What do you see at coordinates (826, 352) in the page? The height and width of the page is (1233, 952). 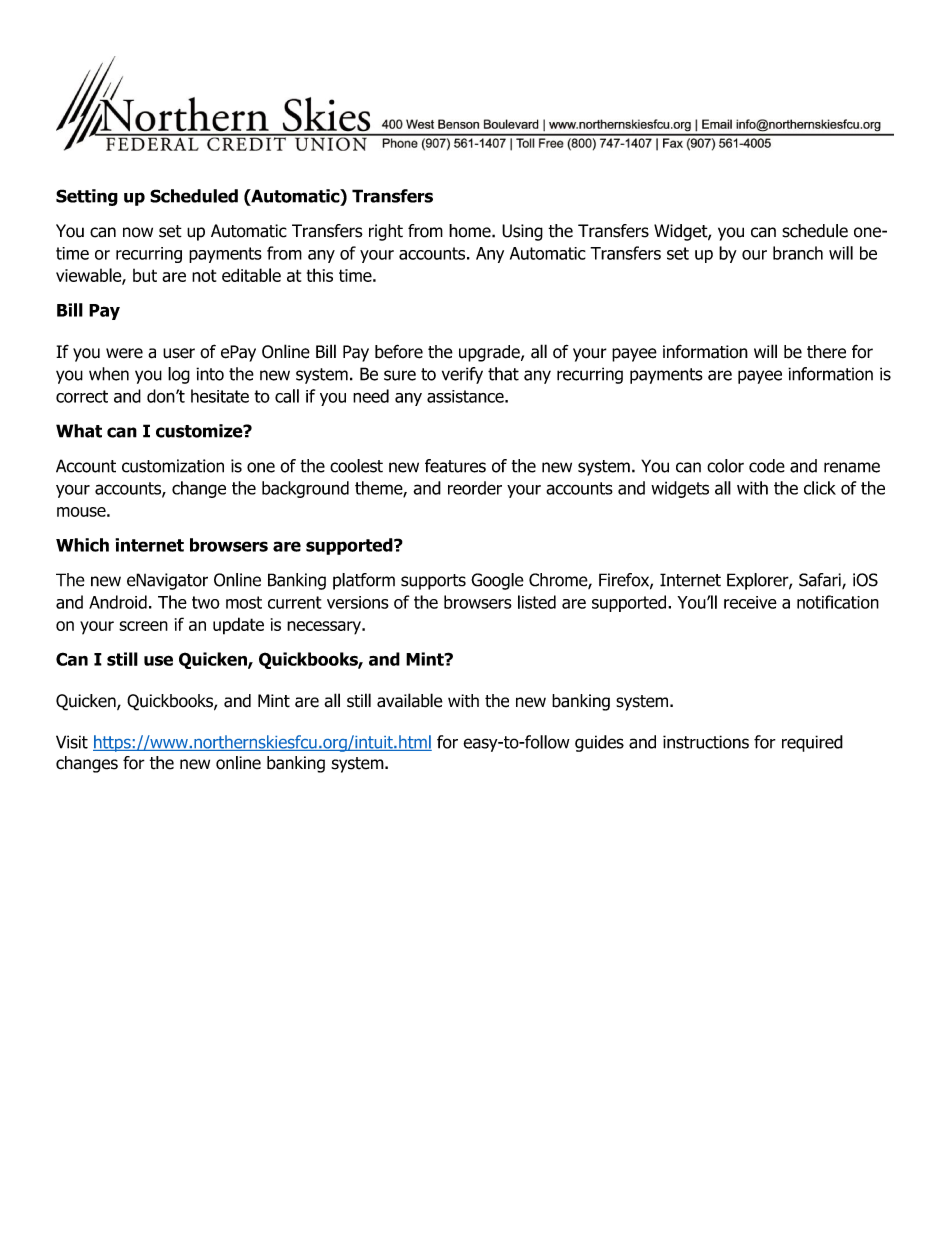 I see `there` at bounding box center [826, 352].
